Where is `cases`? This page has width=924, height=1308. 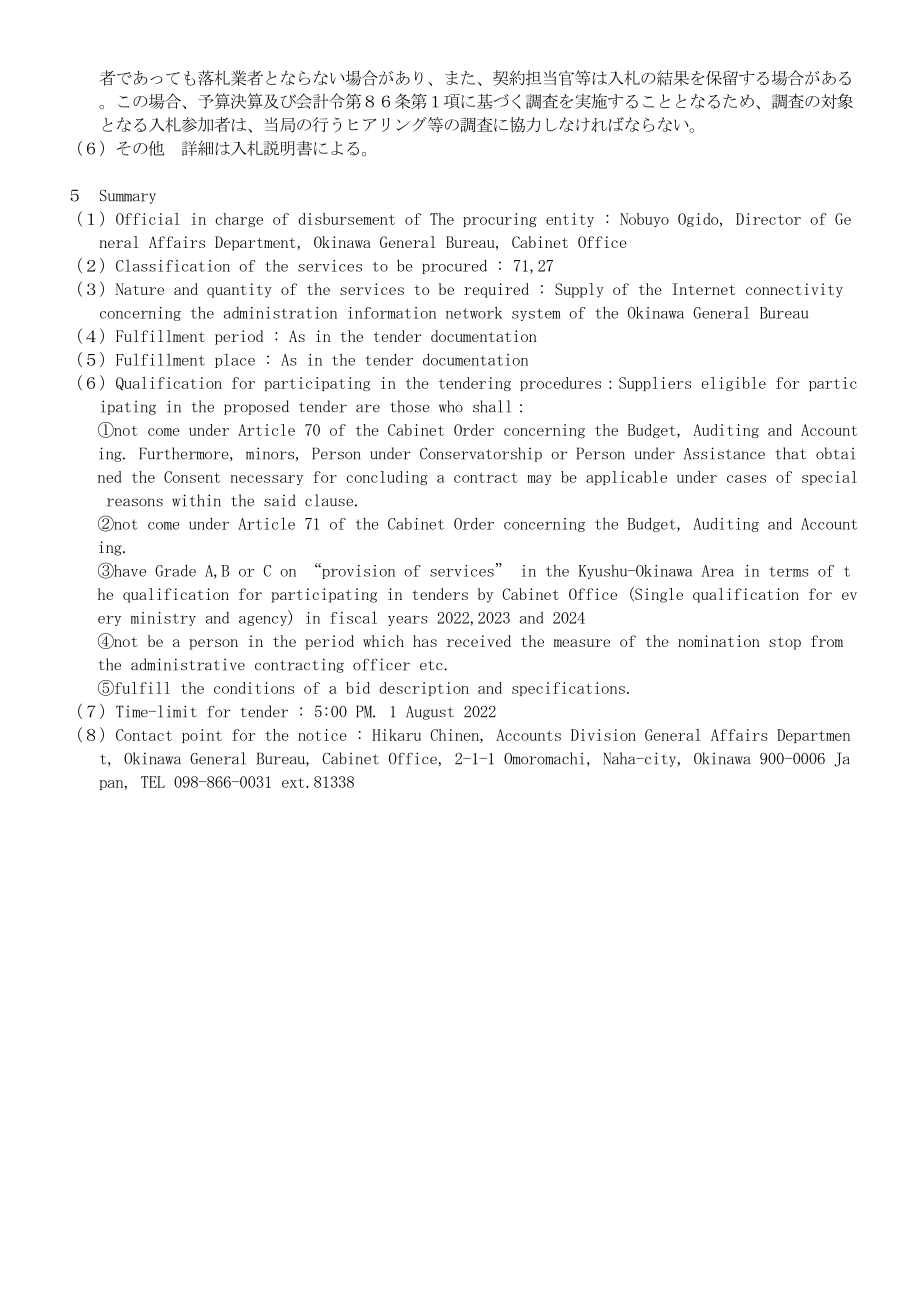
cases is located at coordinates (746, 479).
